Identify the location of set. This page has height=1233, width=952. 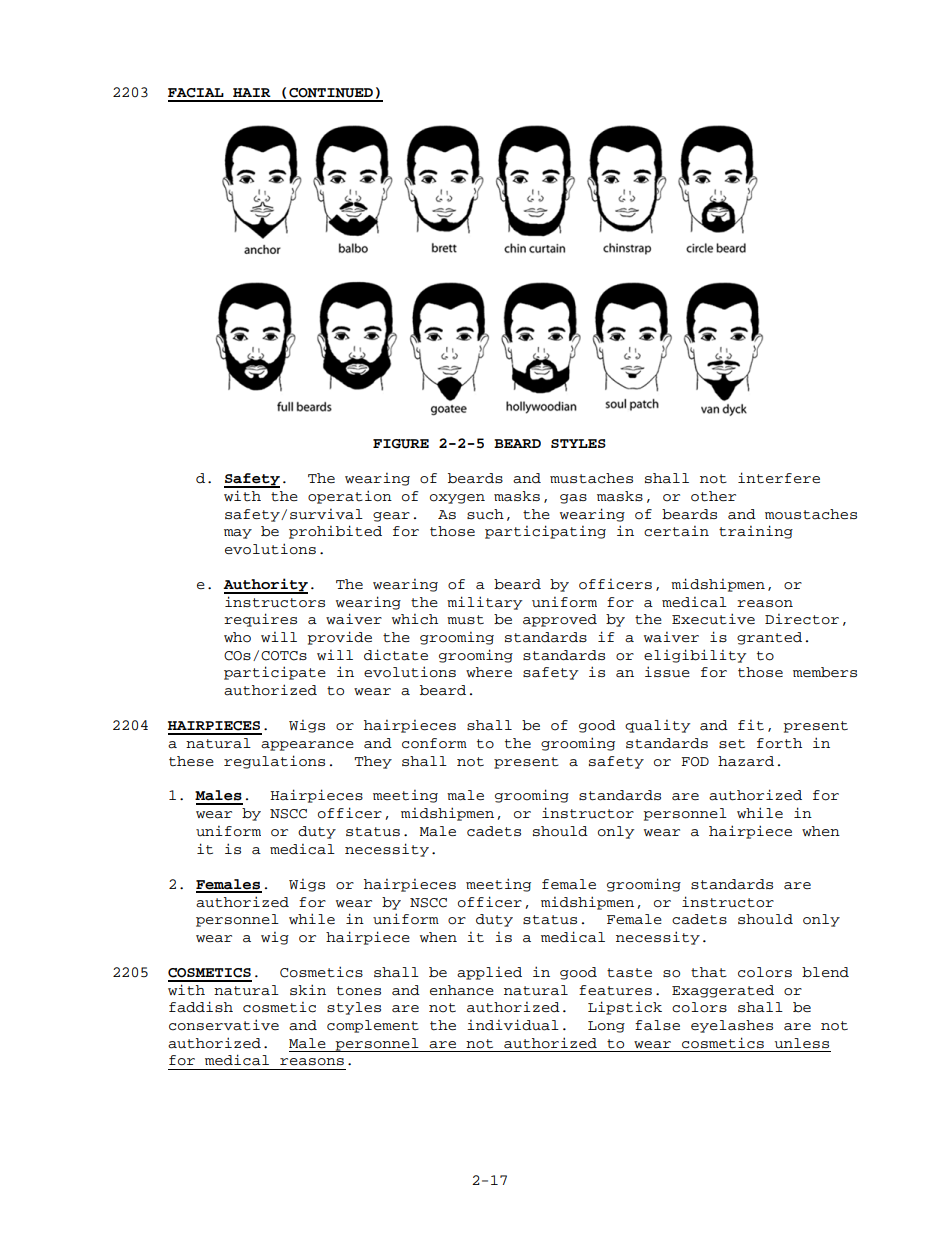
(732, 744).
